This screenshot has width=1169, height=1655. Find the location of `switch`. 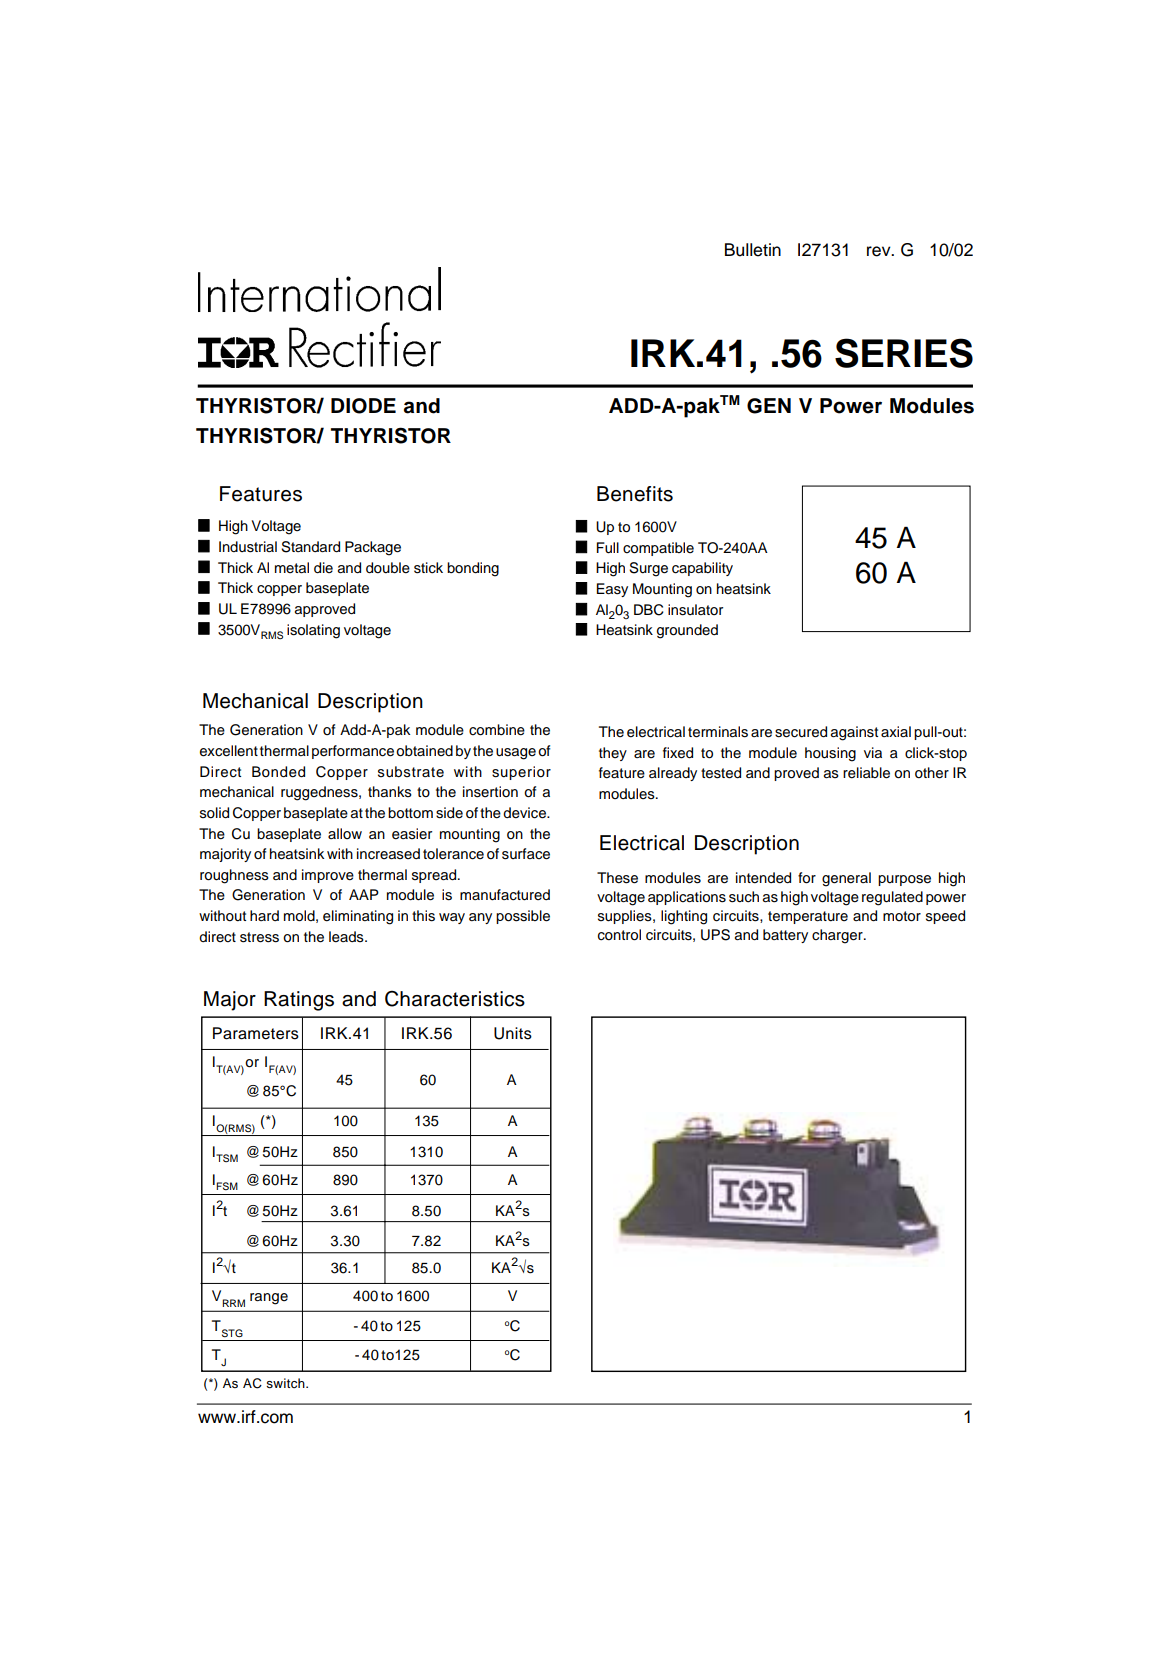

switch is located at coordinates (286, 1383).
